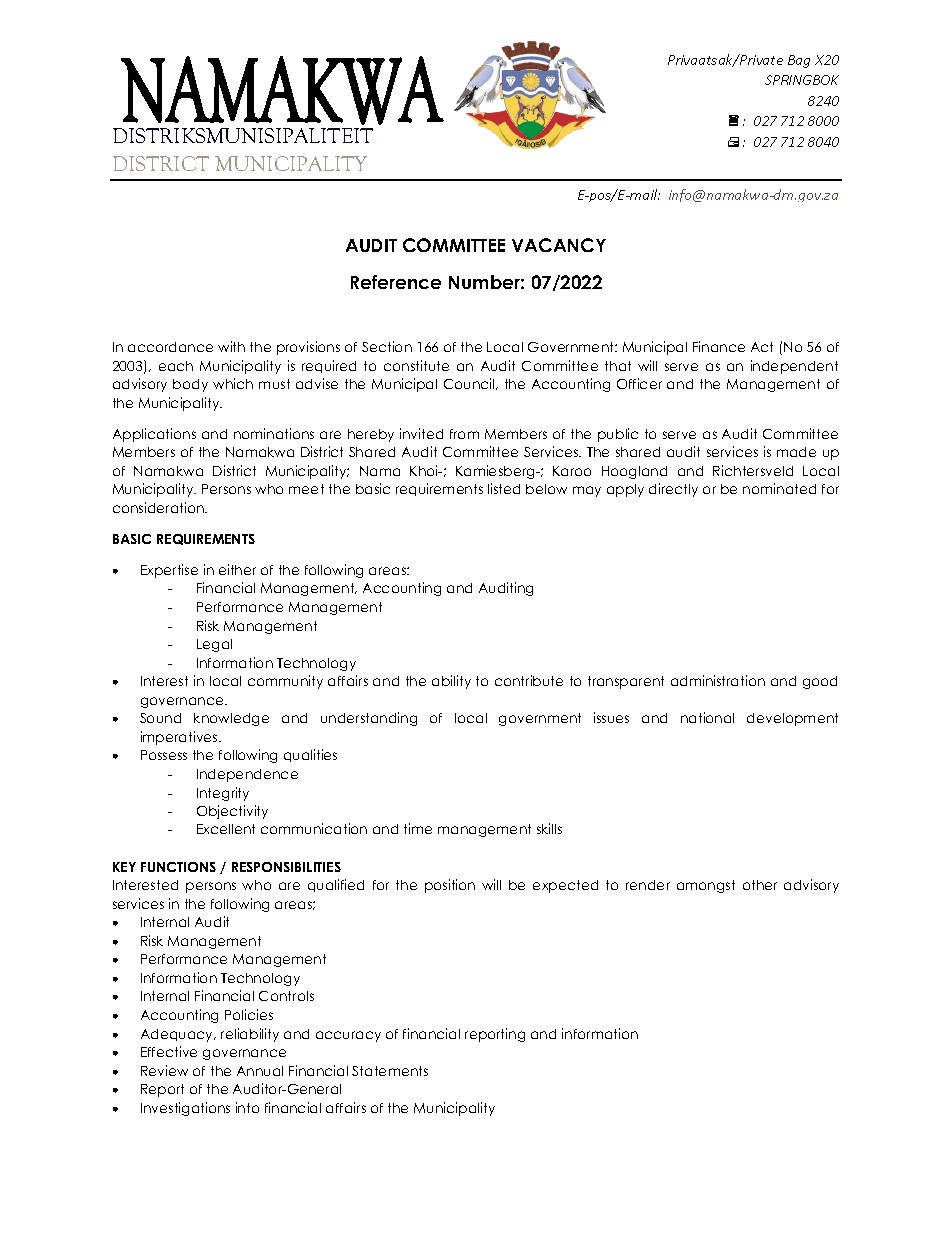  I want to click on amongst, so click(706, 886).
